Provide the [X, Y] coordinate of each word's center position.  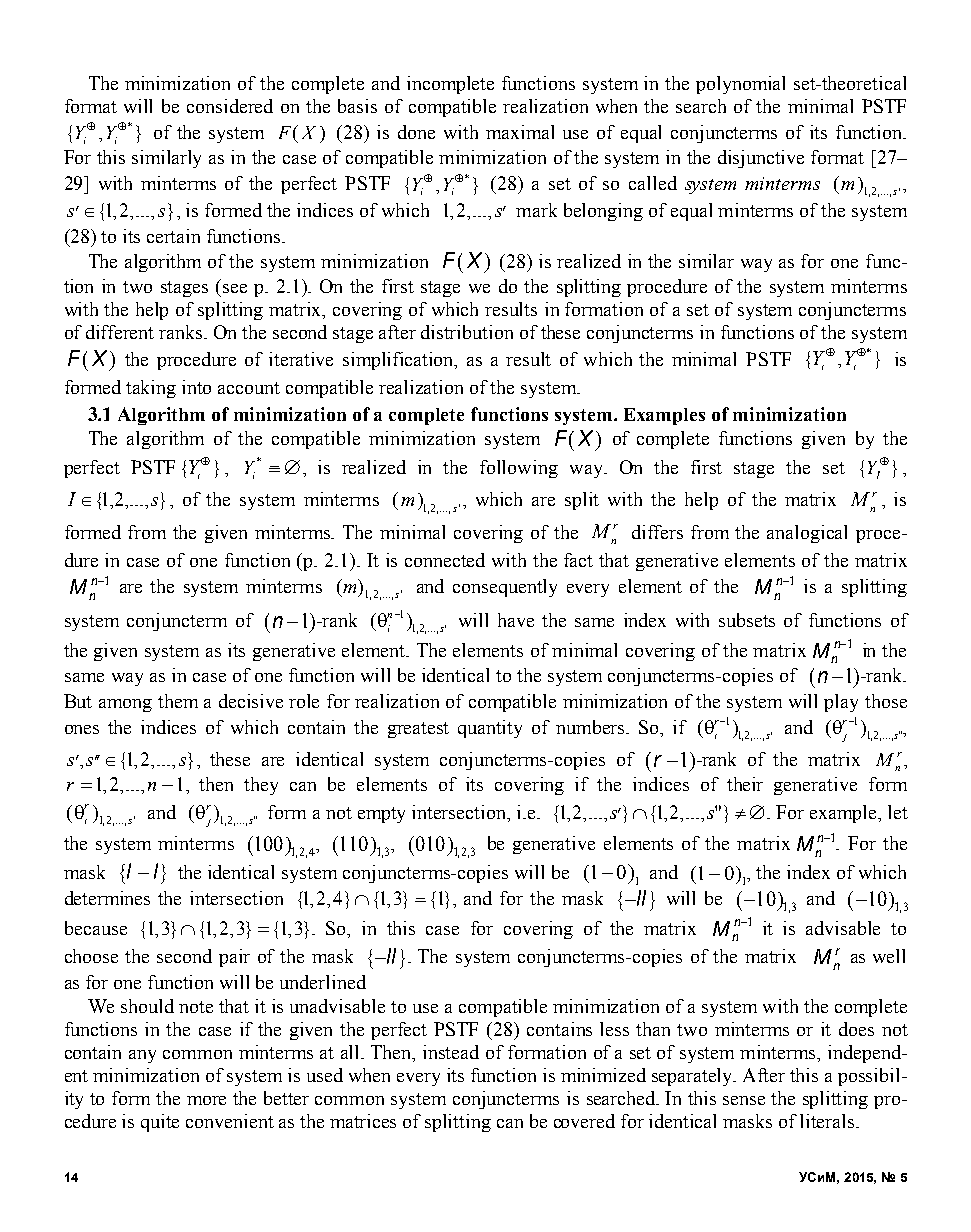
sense [744, 1100]
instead [451, 1052]
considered [230, 106]
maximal [520, 132]
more [206, 1100]
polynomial [740, 85]
